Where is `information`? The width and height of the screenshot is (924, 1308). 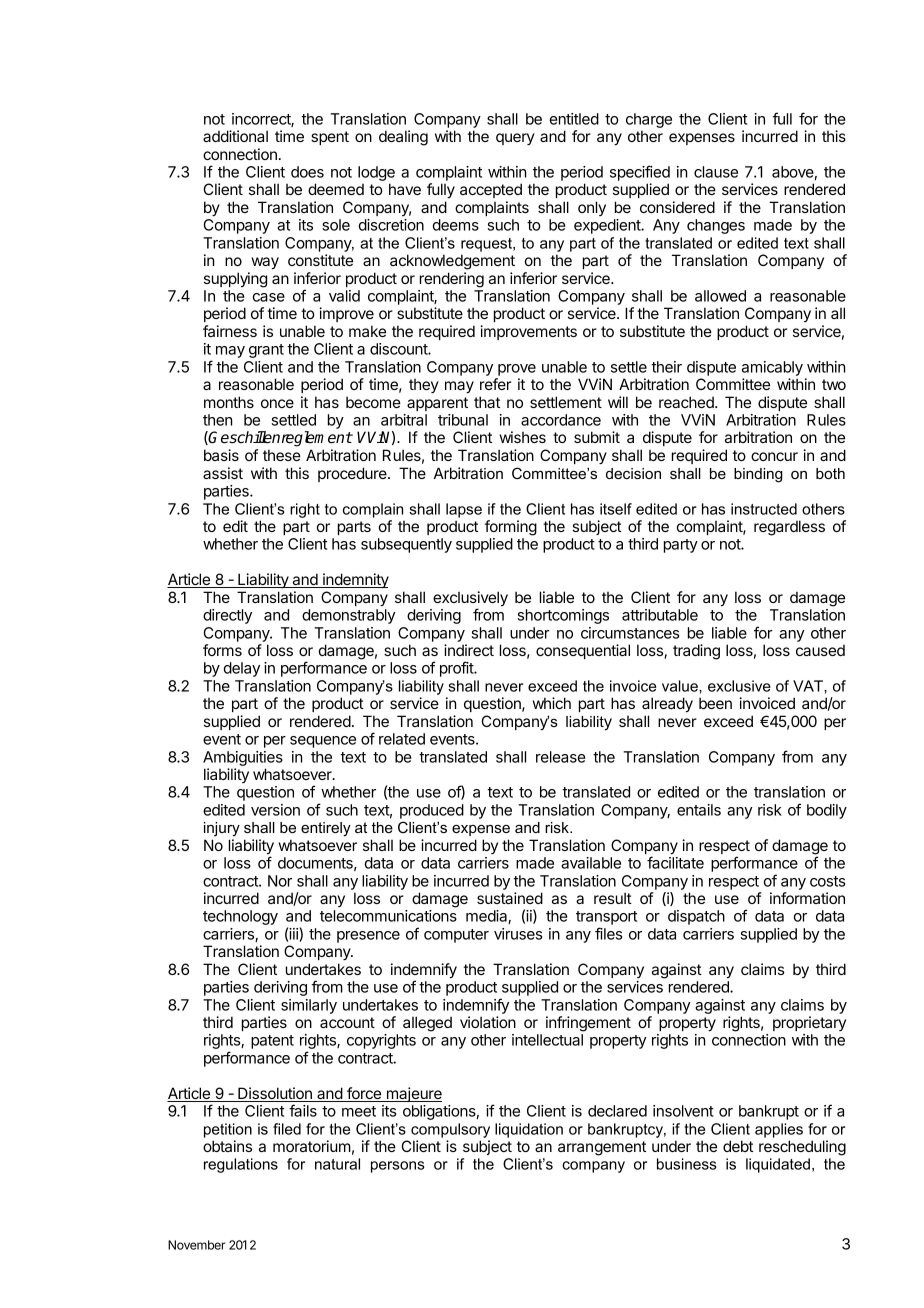 information is located at coordinates (807, 898).
